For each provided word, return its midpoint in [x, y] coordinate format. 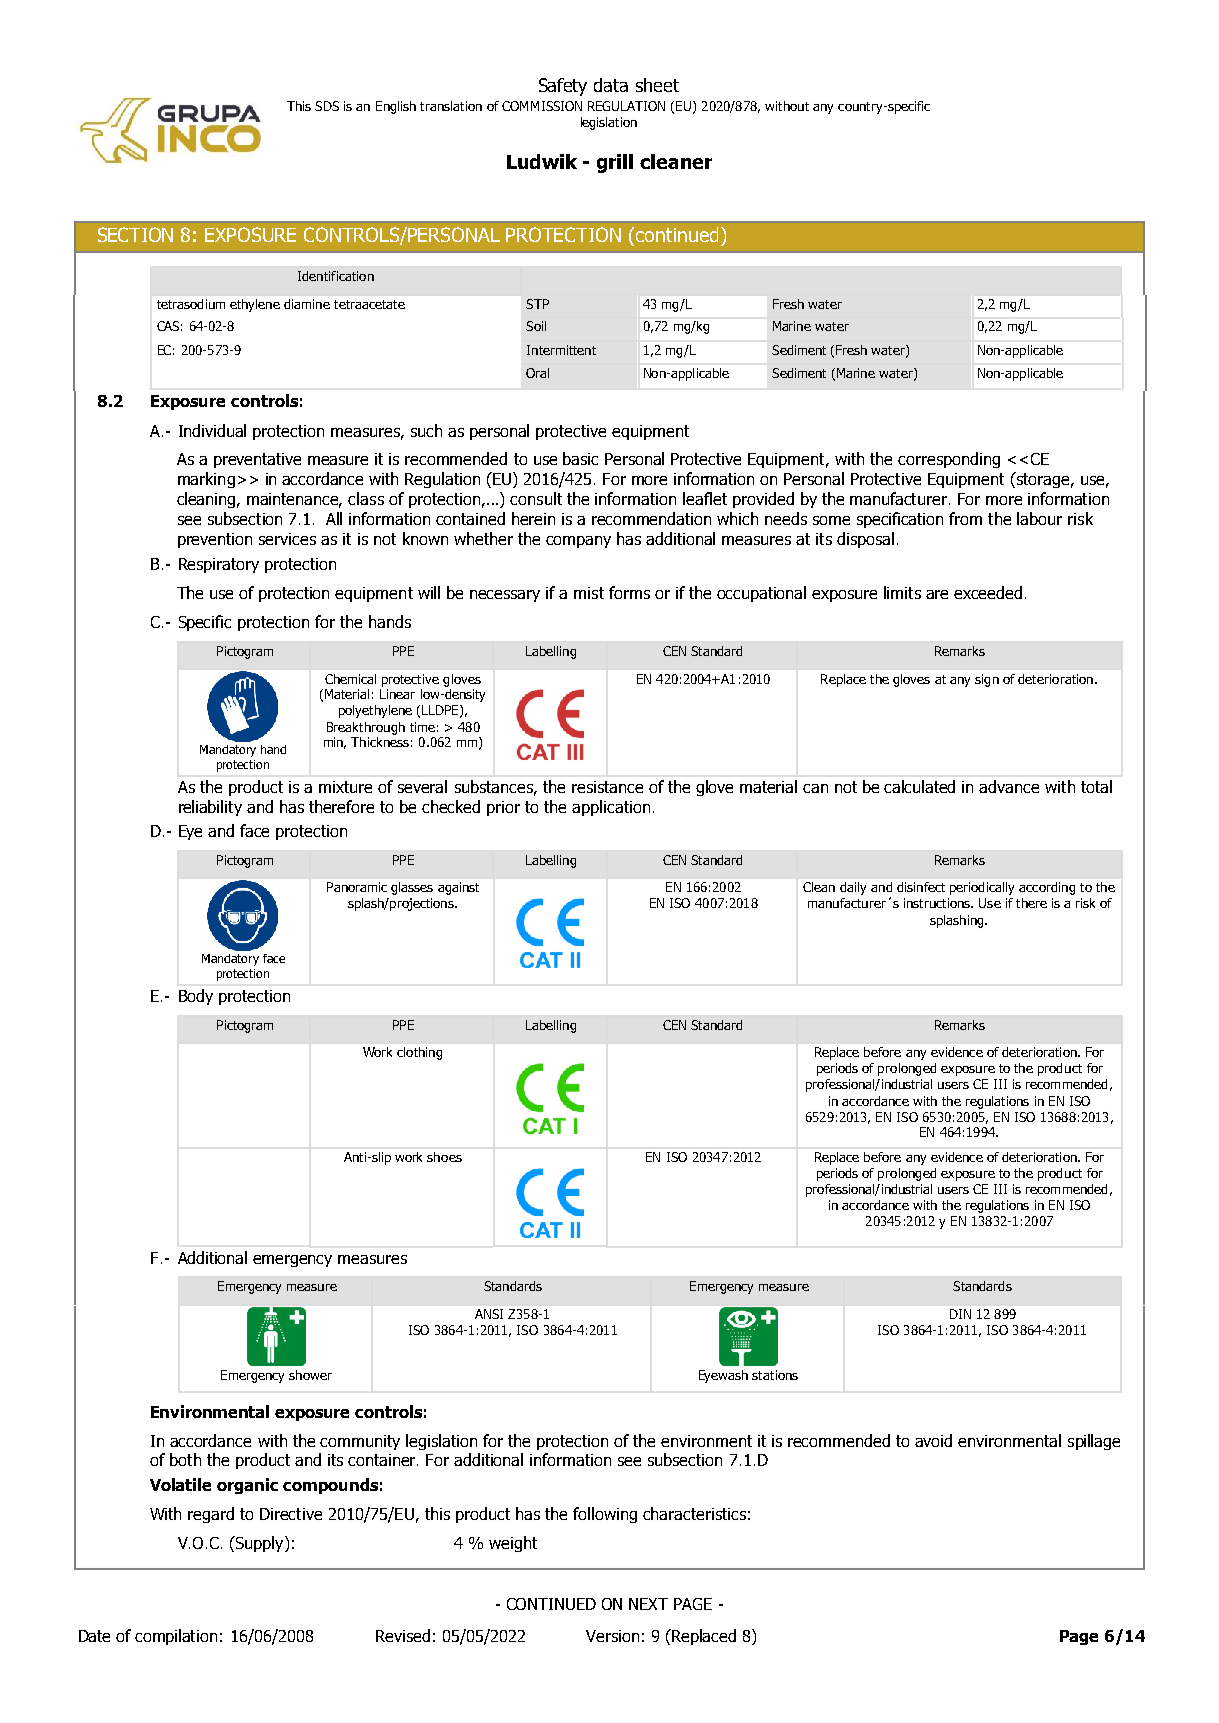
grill [615, 163]
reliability [210, 808]
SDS [327, 106]
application [611, 808]
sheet [657, 85]
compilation [176, 1637]
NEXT [648, 1604]
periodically [982, 888]
